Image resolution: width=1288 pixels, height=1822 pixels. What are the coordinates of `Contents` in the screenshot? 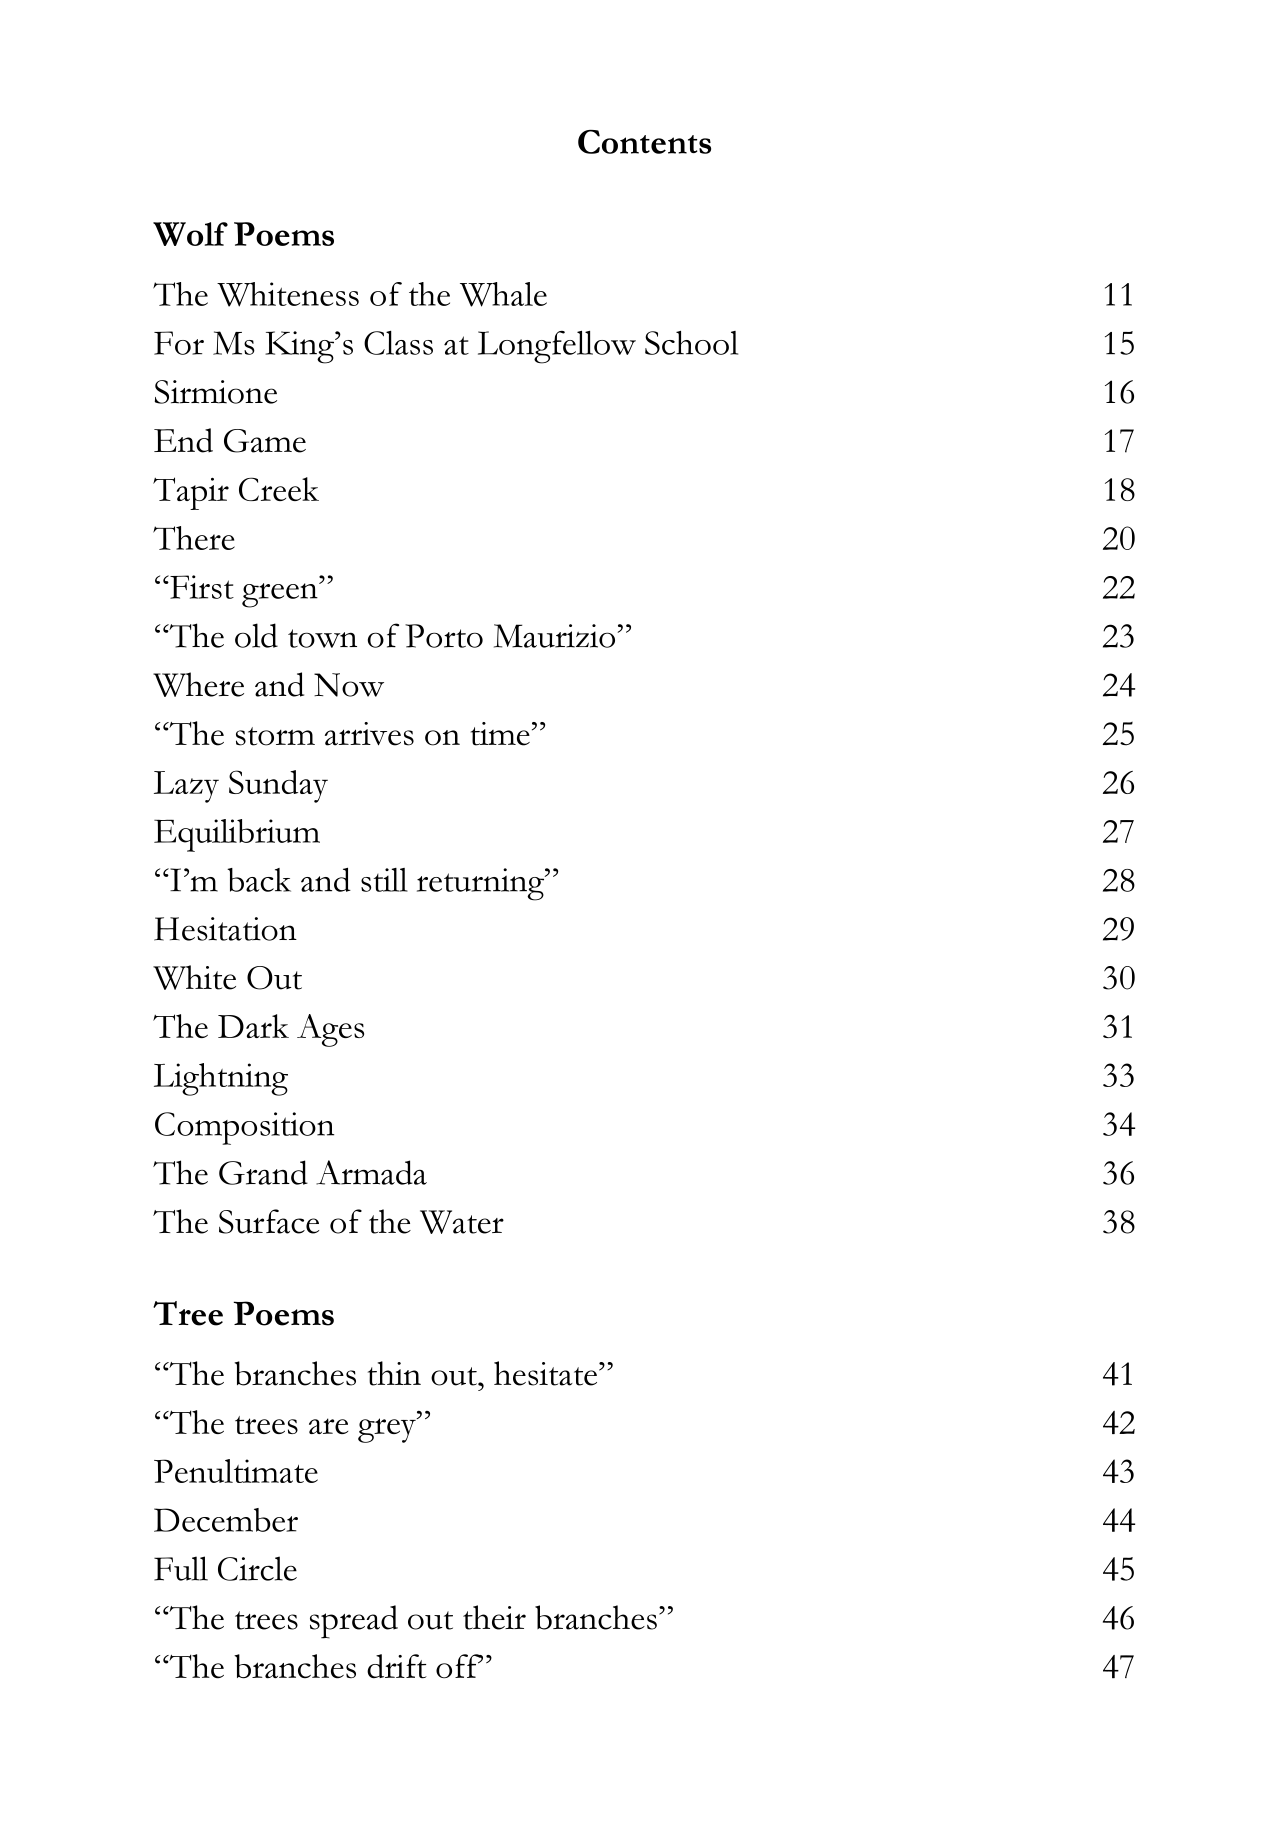 It's located at (644, 142).
